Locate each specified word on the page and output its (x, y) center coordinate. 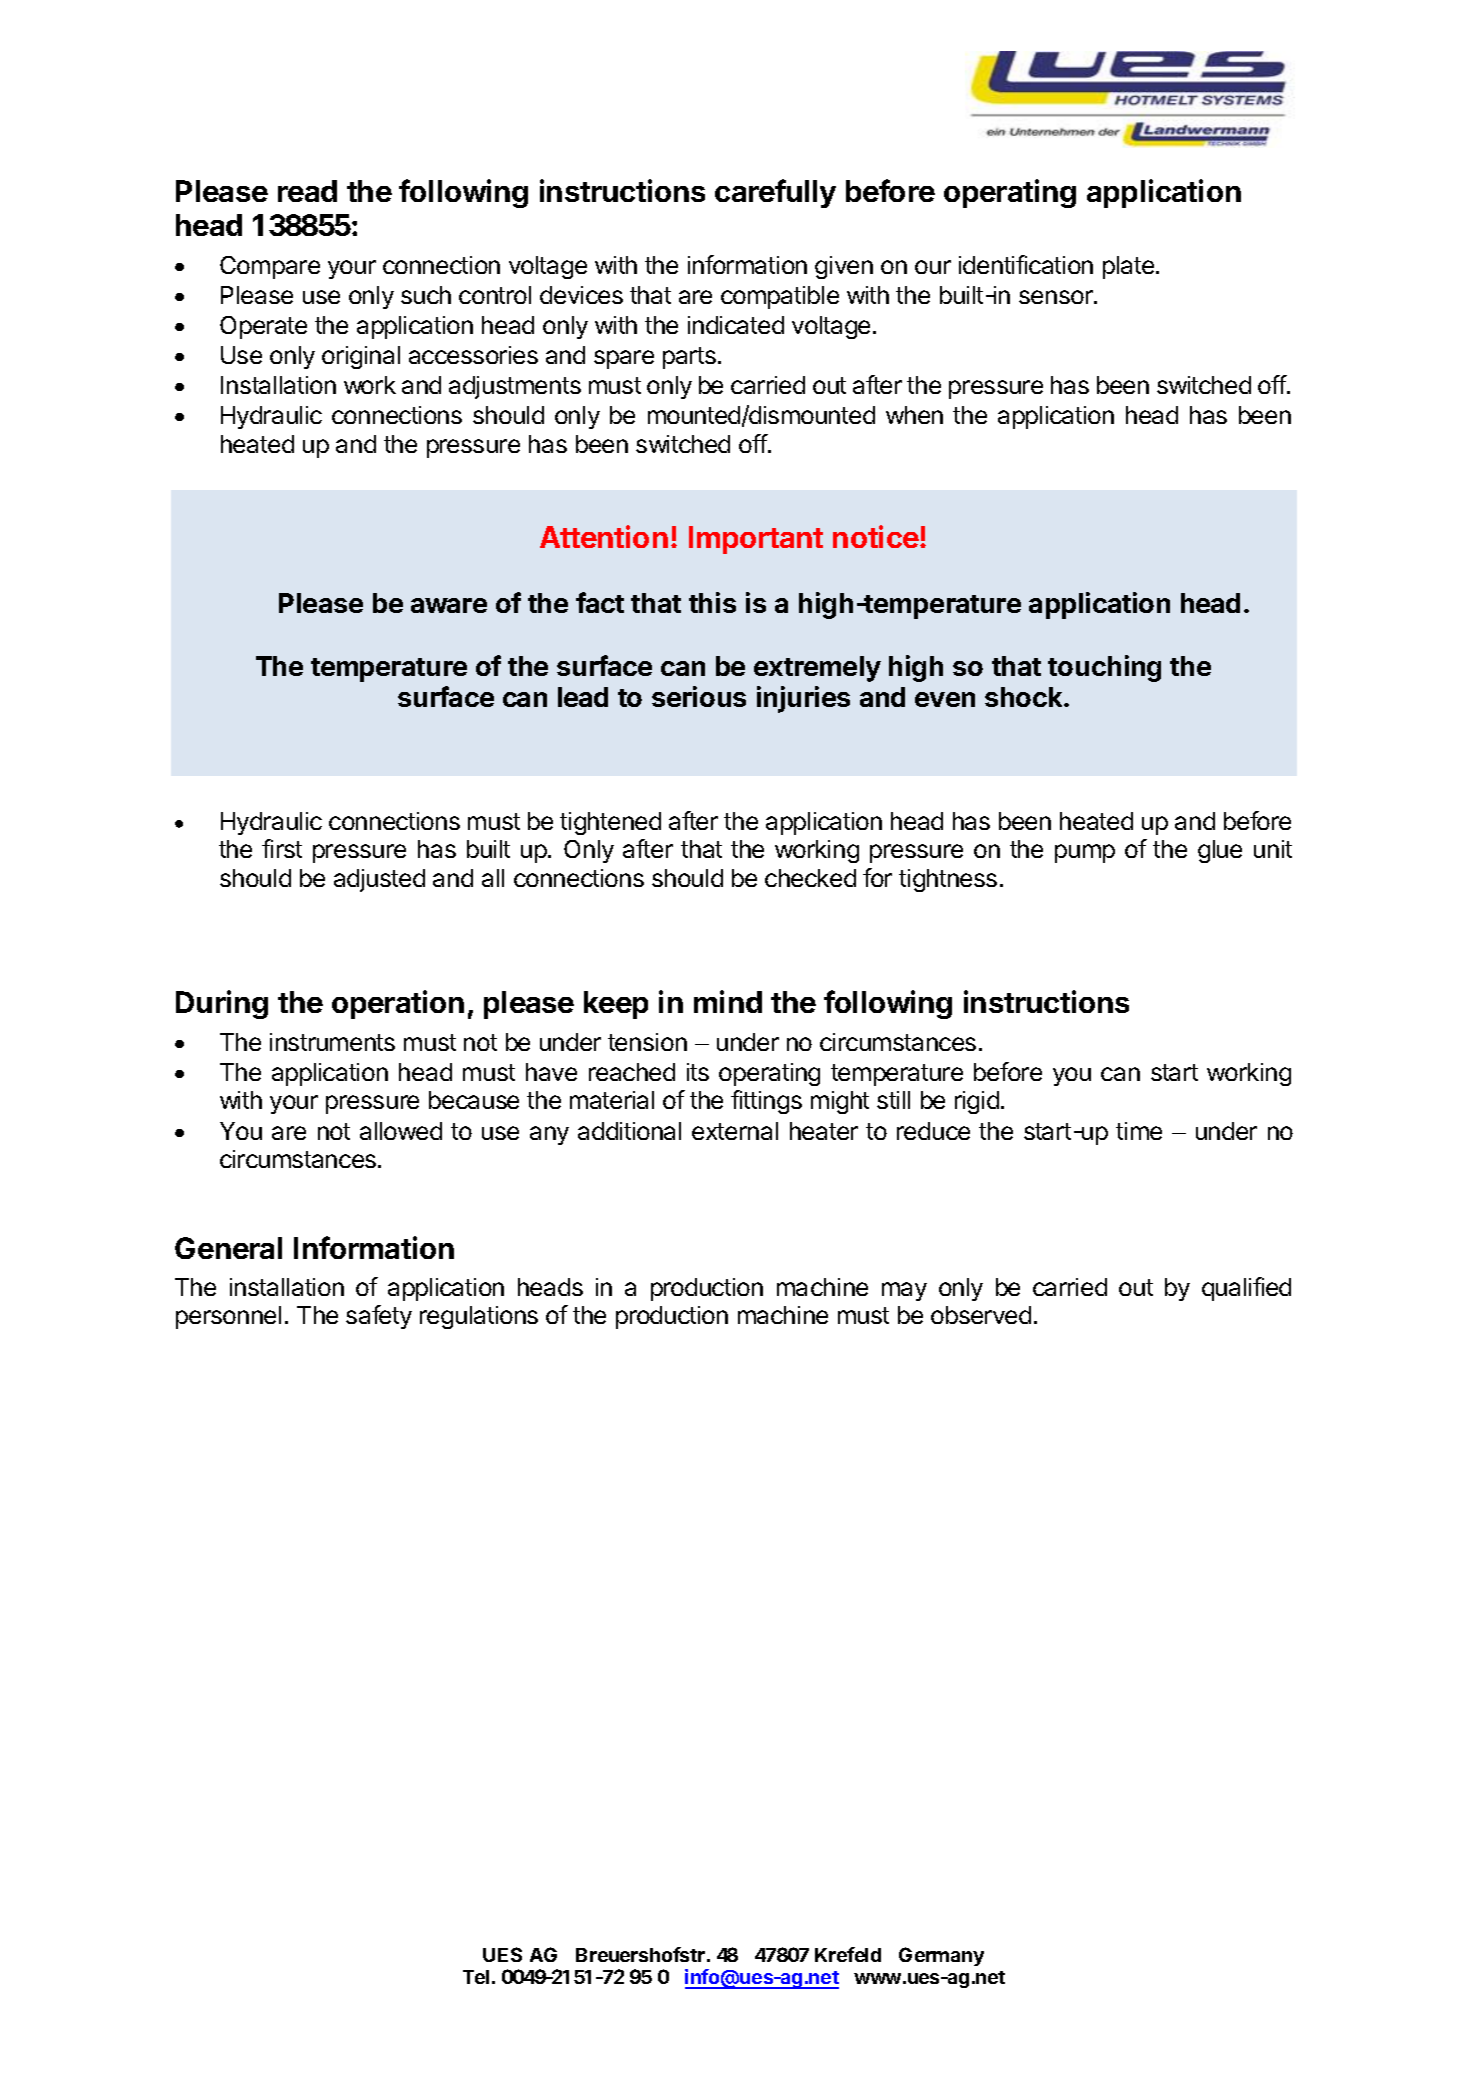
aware (449, 605)
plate (1128, 267)
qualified (1246, 1289)
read (307, 191)
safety (379, 1317)
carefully (775, 193)
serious (699, 696)
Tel (476, 1977)
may (904, 1291)
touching (1104, 668)
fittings (766, 1102)
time (1139, 1131)
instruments (332, 1042)
